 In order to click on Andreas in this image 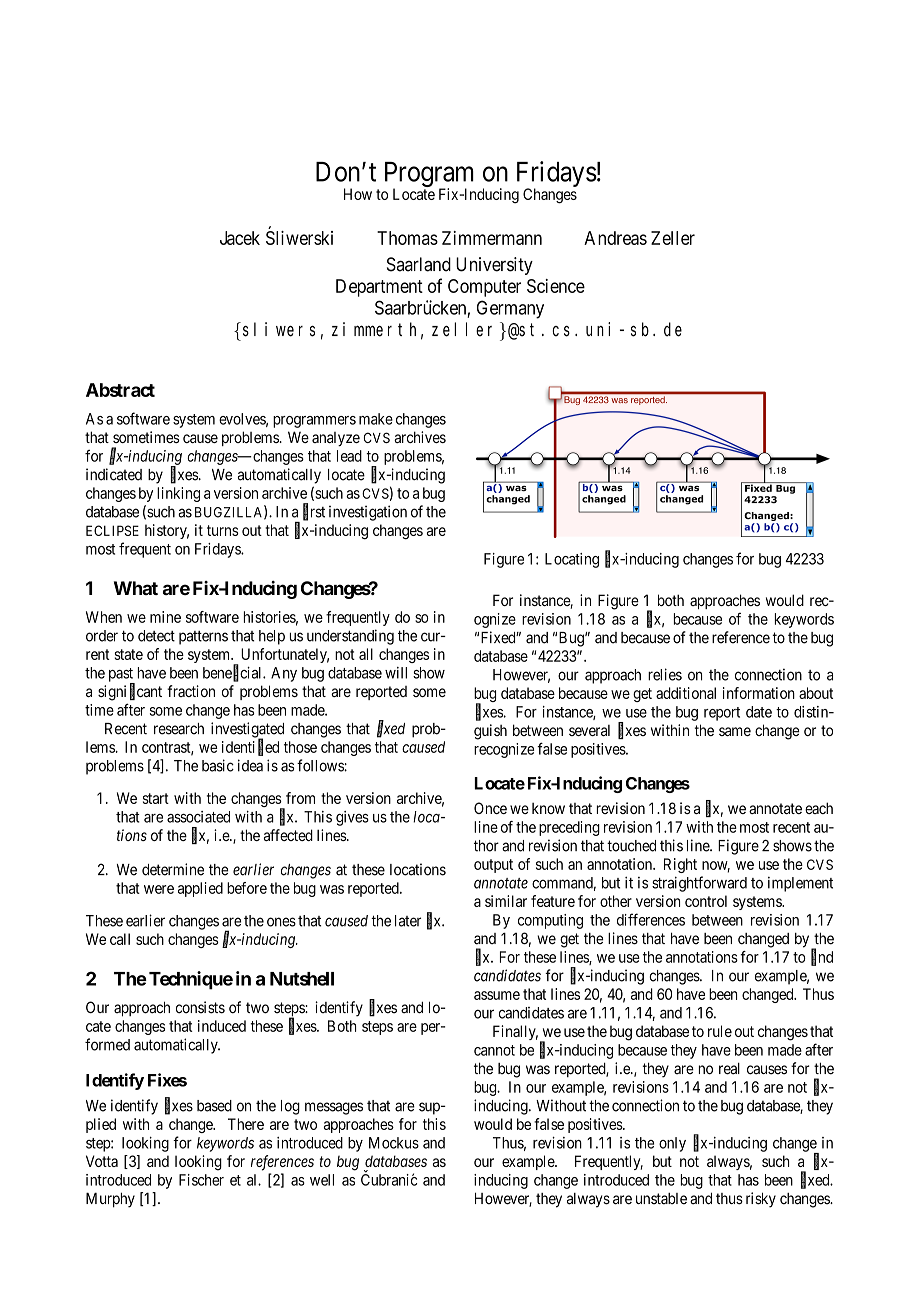, I will do `click(615, 238)`.
